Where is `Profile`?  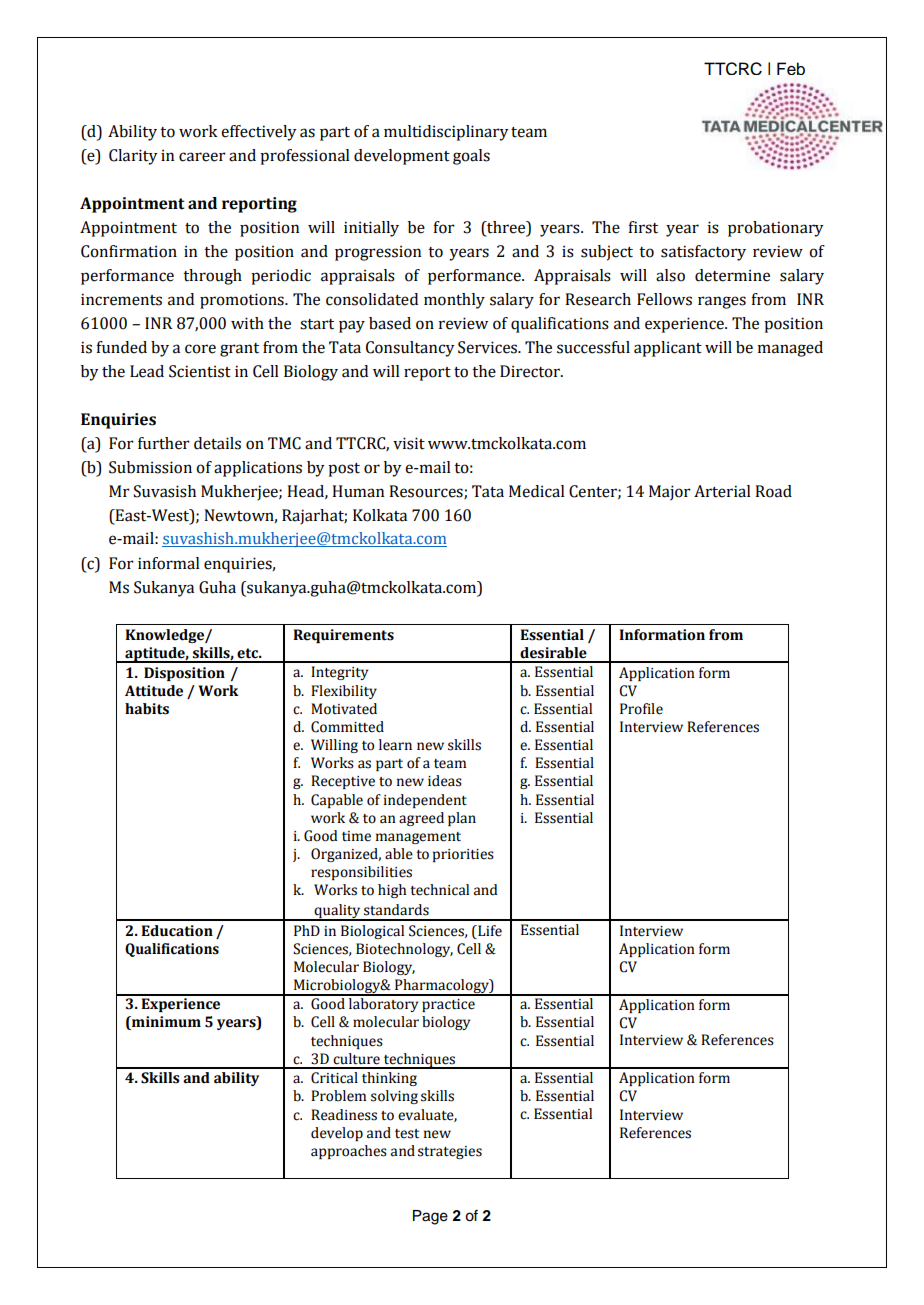
Profile is located at coordinates (641, 709).
